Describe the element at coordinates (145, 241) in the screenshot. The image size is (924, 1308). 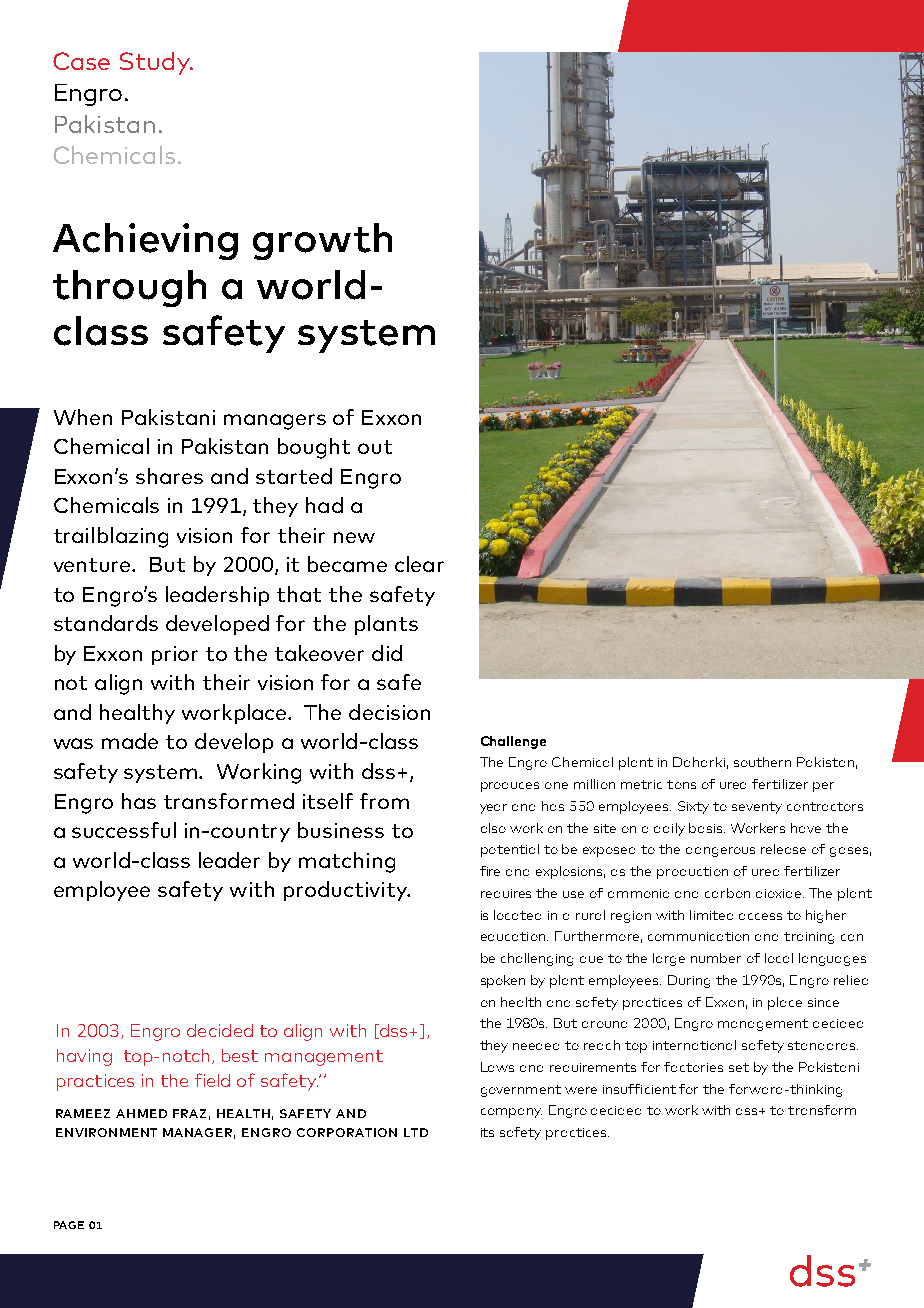
I see `Achieving` at that location.
